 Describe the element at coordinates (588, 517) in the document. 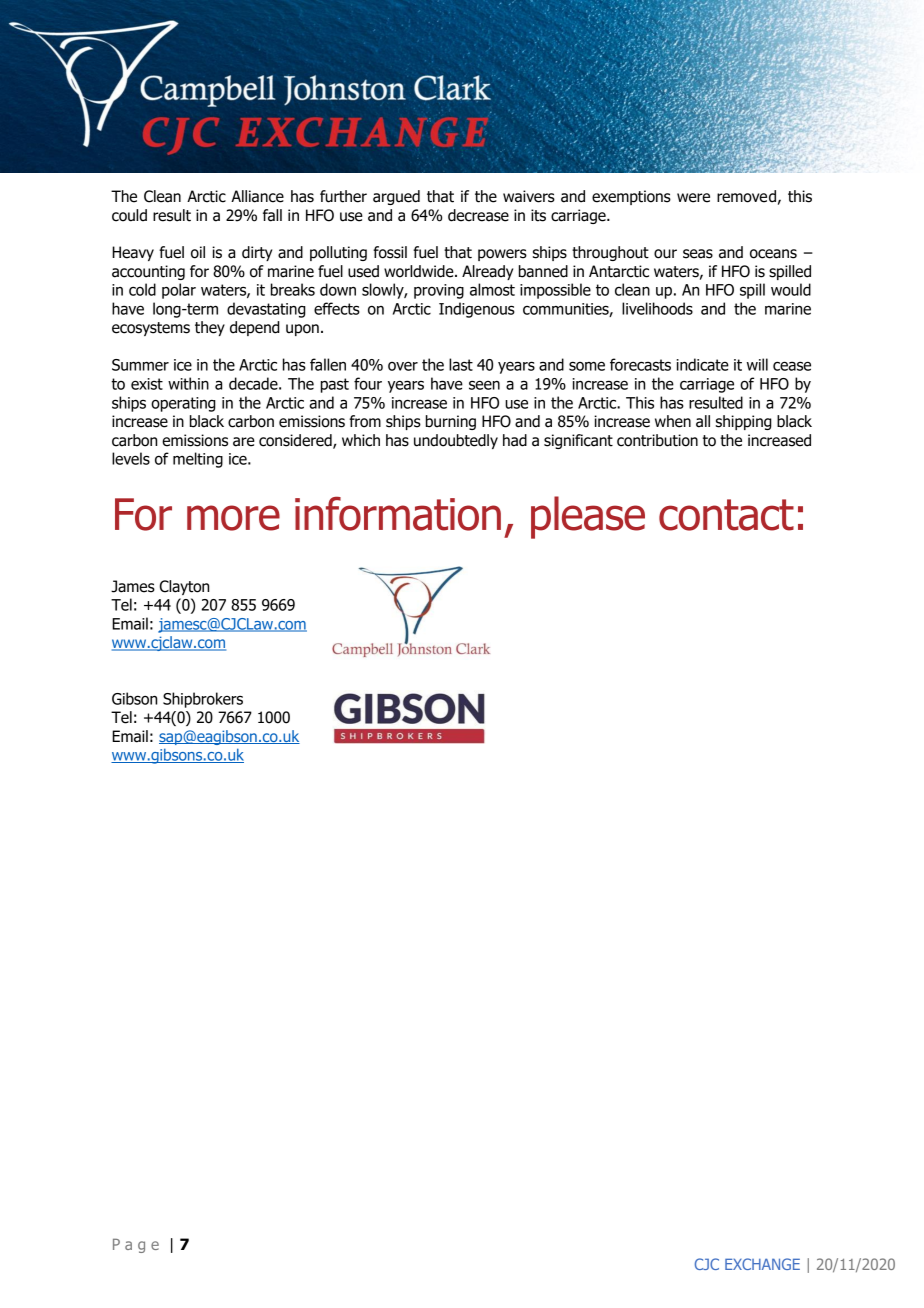

I see `please` at that location.
